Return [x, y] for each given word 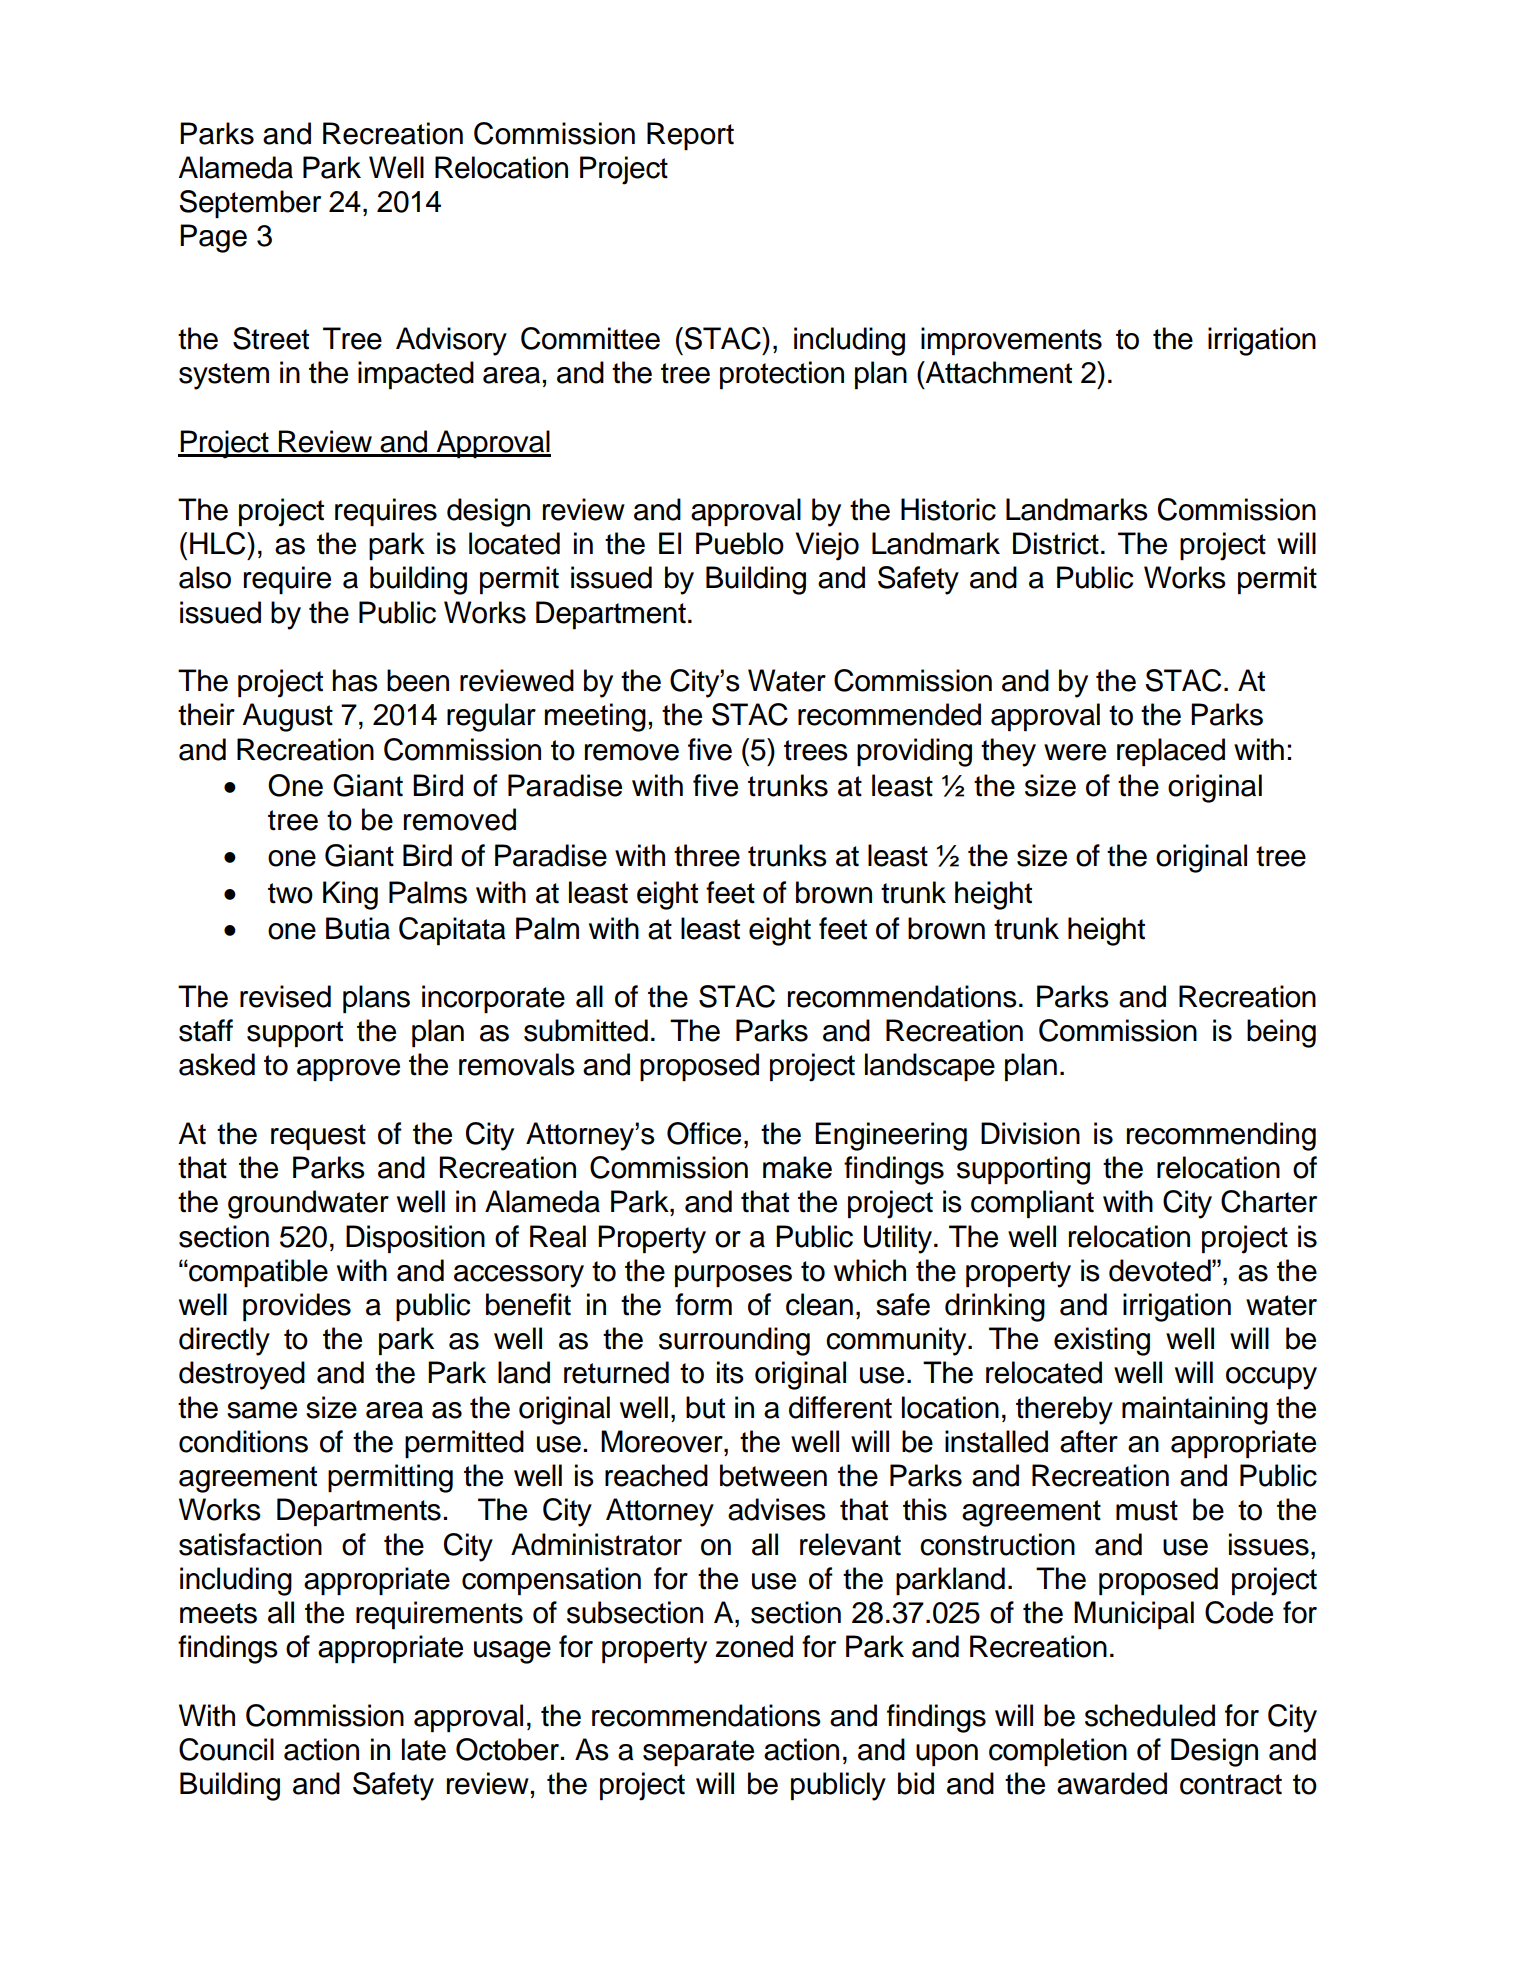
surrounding [734, 1341]
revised [285, 996]
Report [690, 136]
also [205, 577]
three [707, 855]
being [1281, 1033]
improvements [1011, 341]
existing [1102, 1341]
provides [297, 1307]
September [250, 204]
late [424, 1749]
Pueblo [740, 543]
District [1056, 543]
